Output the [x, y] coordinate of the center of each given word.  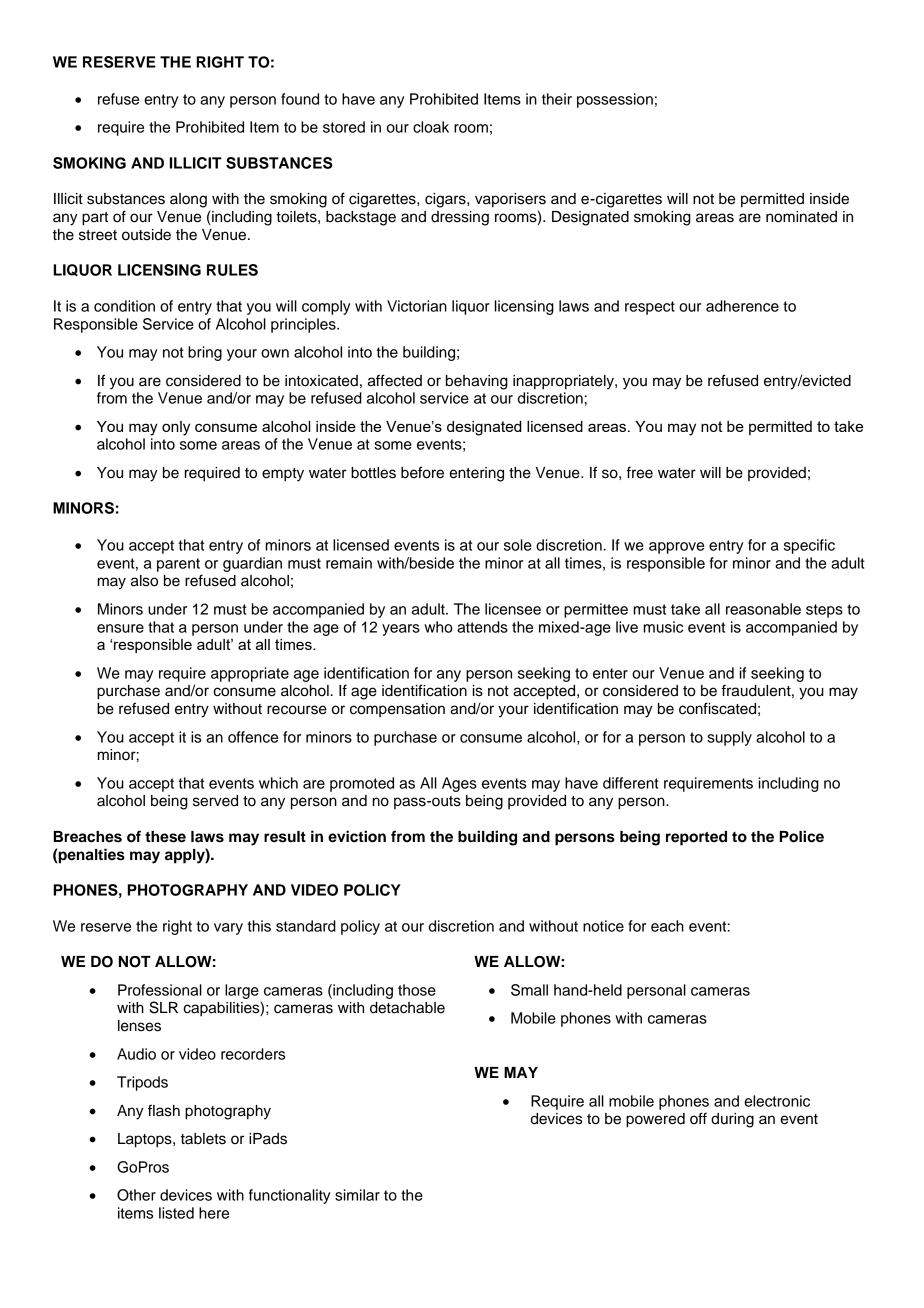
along [188, 200]
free [640, 472]
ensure [120, 628]
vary [228, 929]
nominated [801, 217]
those [417, 990]
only [176, 428]
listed [176, 1213]
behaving [477, 382]
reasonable [763, 609]
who [438, 627]
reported [696, 838]
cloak [431, 127]
